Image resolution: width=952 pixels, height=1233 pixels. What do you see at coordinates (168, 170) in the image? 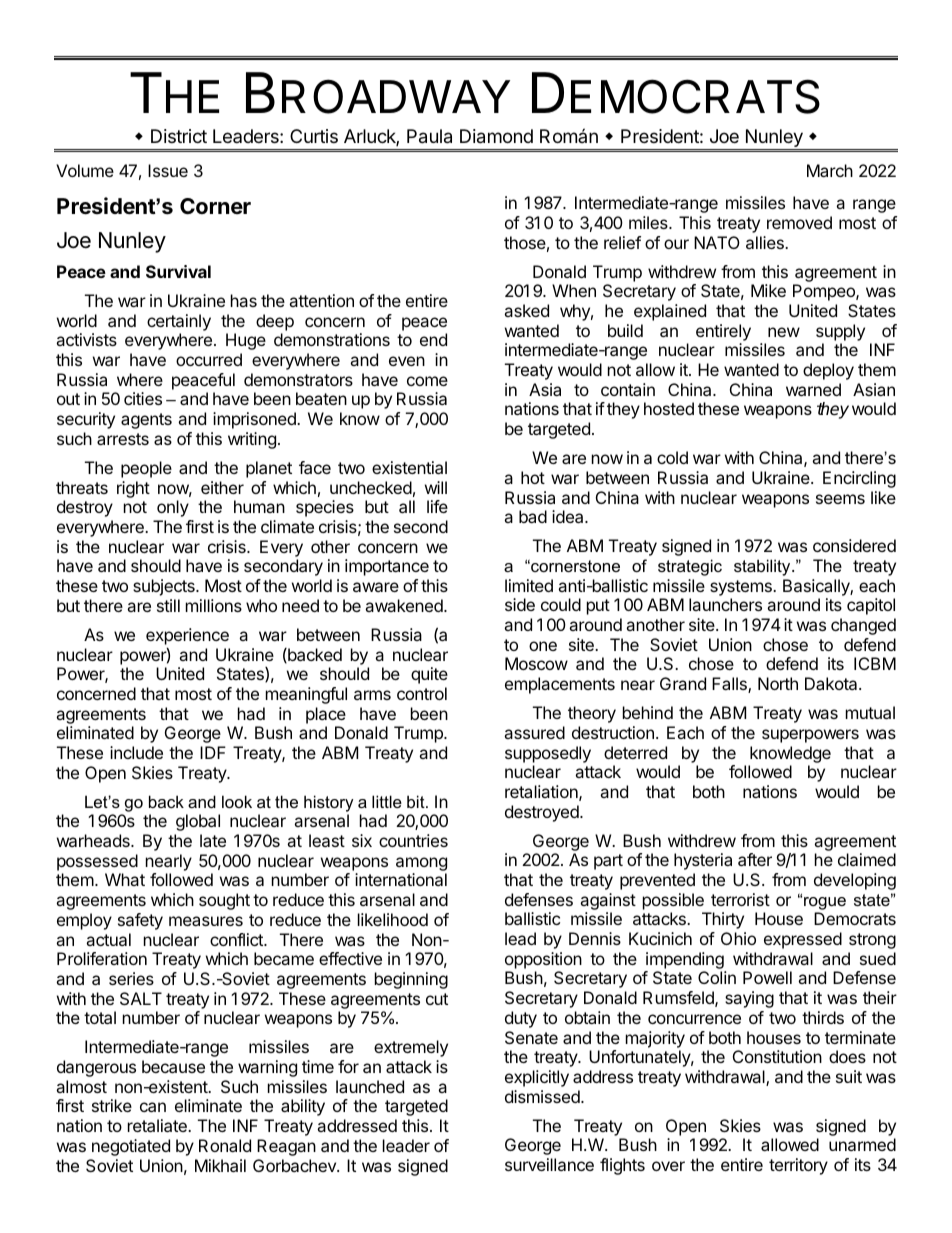
I see `Issue` at bounding box center [168, 170].
